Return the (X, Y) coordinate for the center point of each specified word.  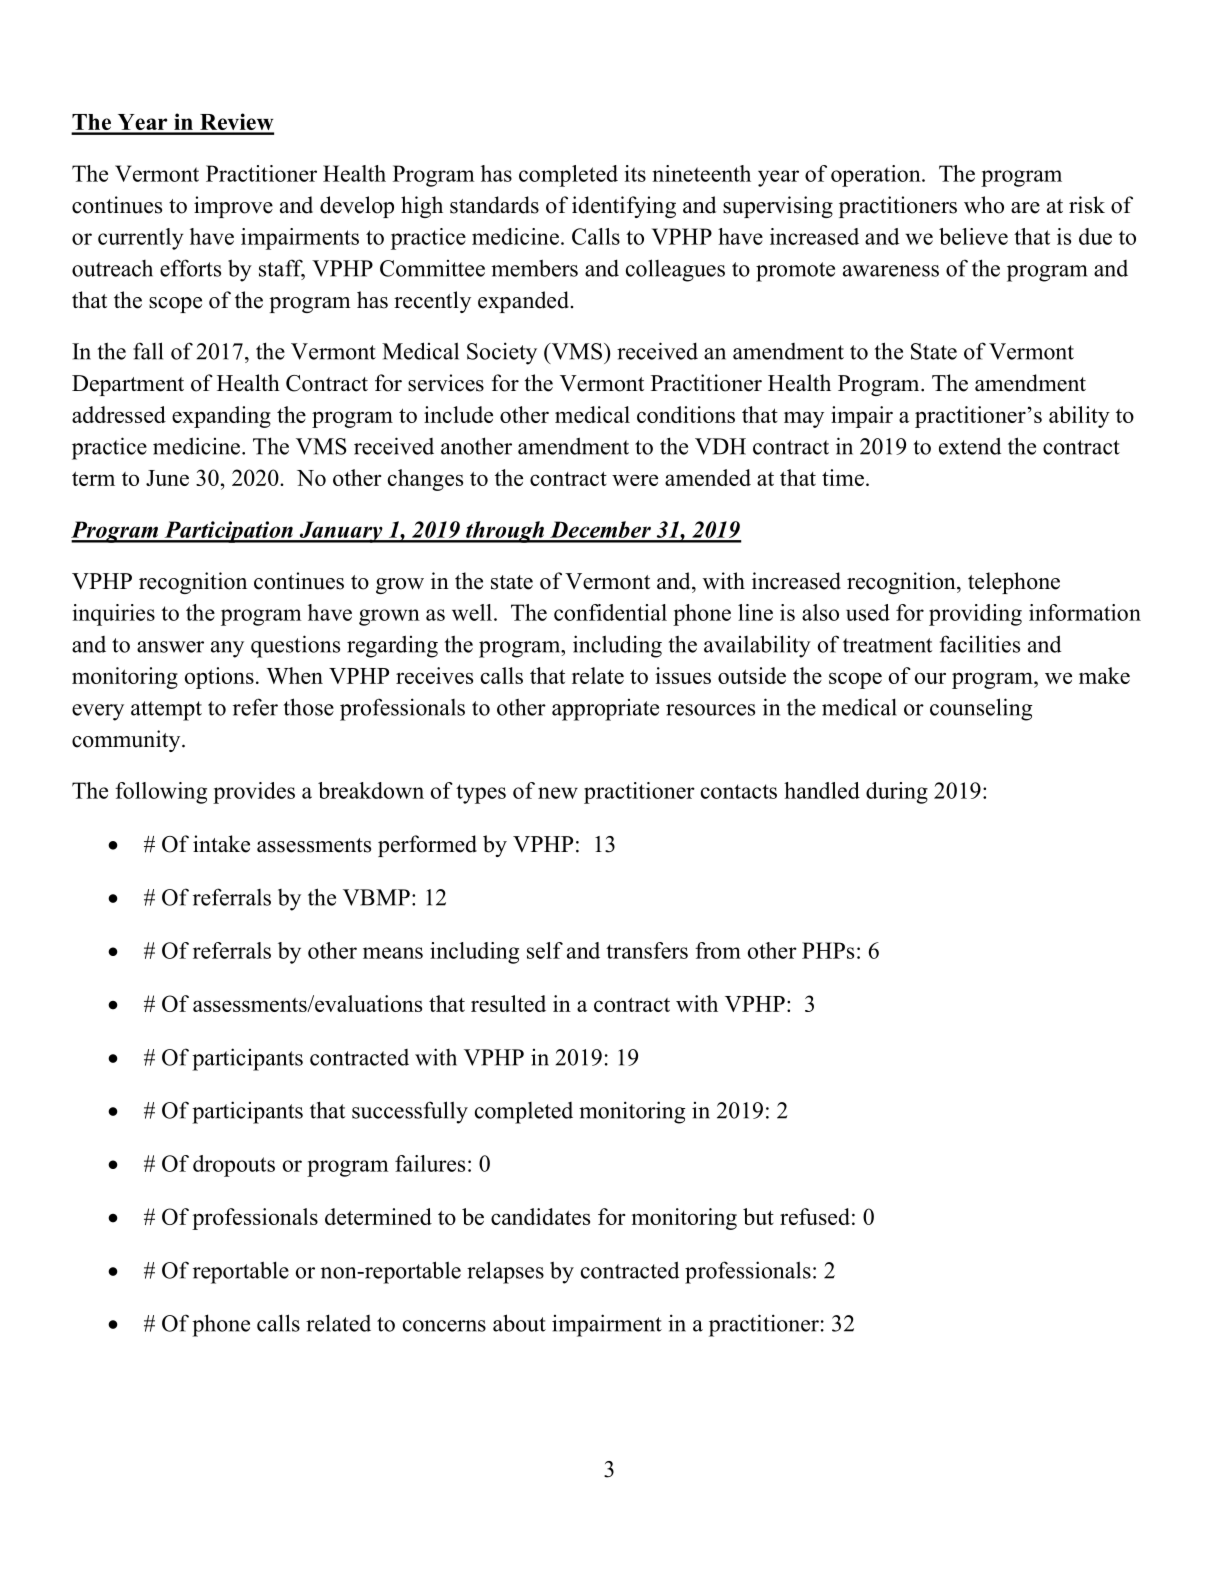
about (519, 1323)
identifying (624, 207)
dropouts (234, 1166)
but (758, 1216)
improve (233, 207)
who (984, 205)
